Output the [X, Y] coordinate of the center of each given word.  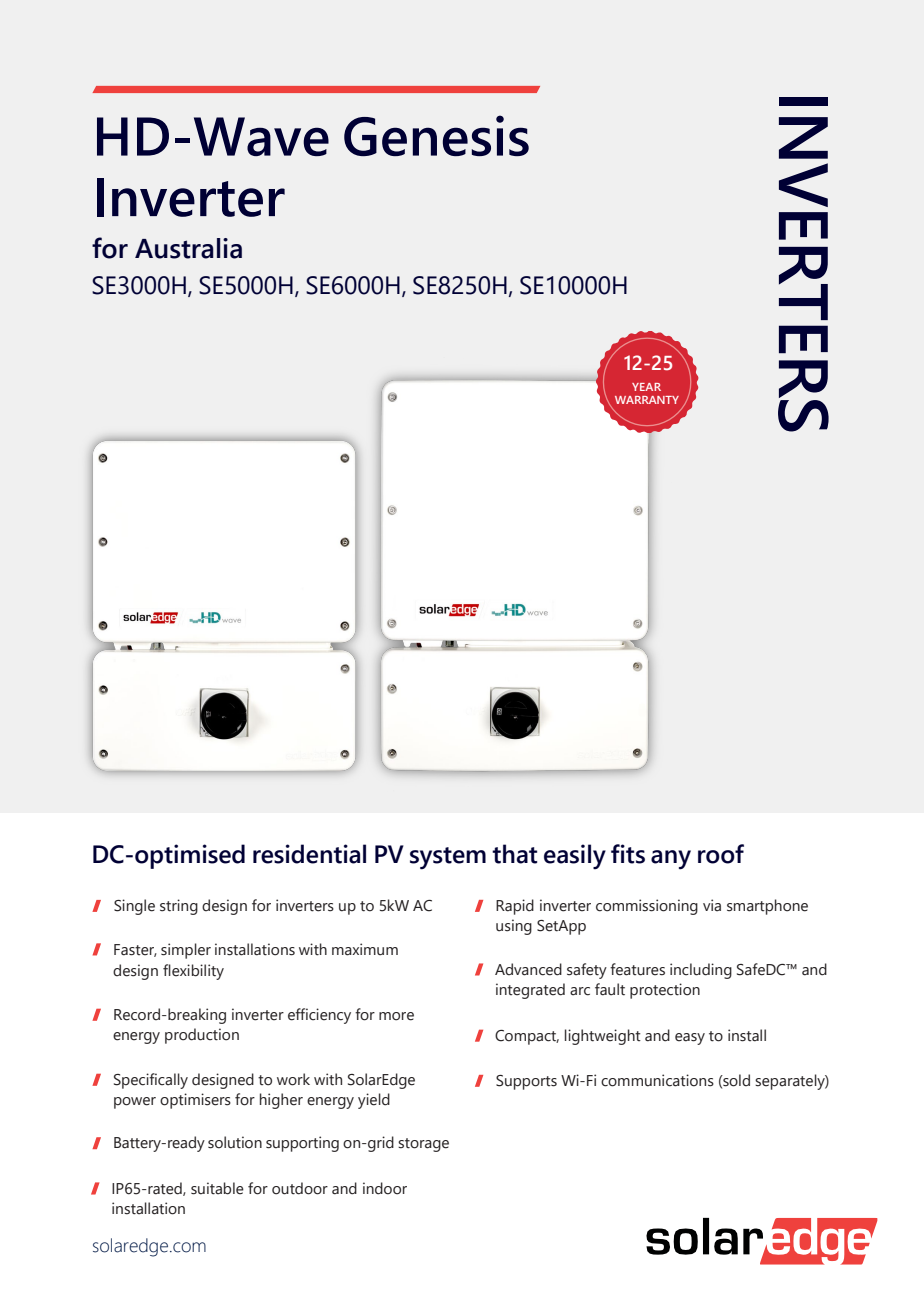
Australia [188, 248]
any [671, 860]
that [514, 854]
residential [309, 854]
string [179, 907]
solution [235, 1142]
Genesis [436, 135]
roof [721, 854]
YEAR [646, 387]
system [448, 858]
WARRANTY [647, 400]
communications [657, 1080]
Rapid [515, 907]
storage [423, 1145]
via [712, 905]
